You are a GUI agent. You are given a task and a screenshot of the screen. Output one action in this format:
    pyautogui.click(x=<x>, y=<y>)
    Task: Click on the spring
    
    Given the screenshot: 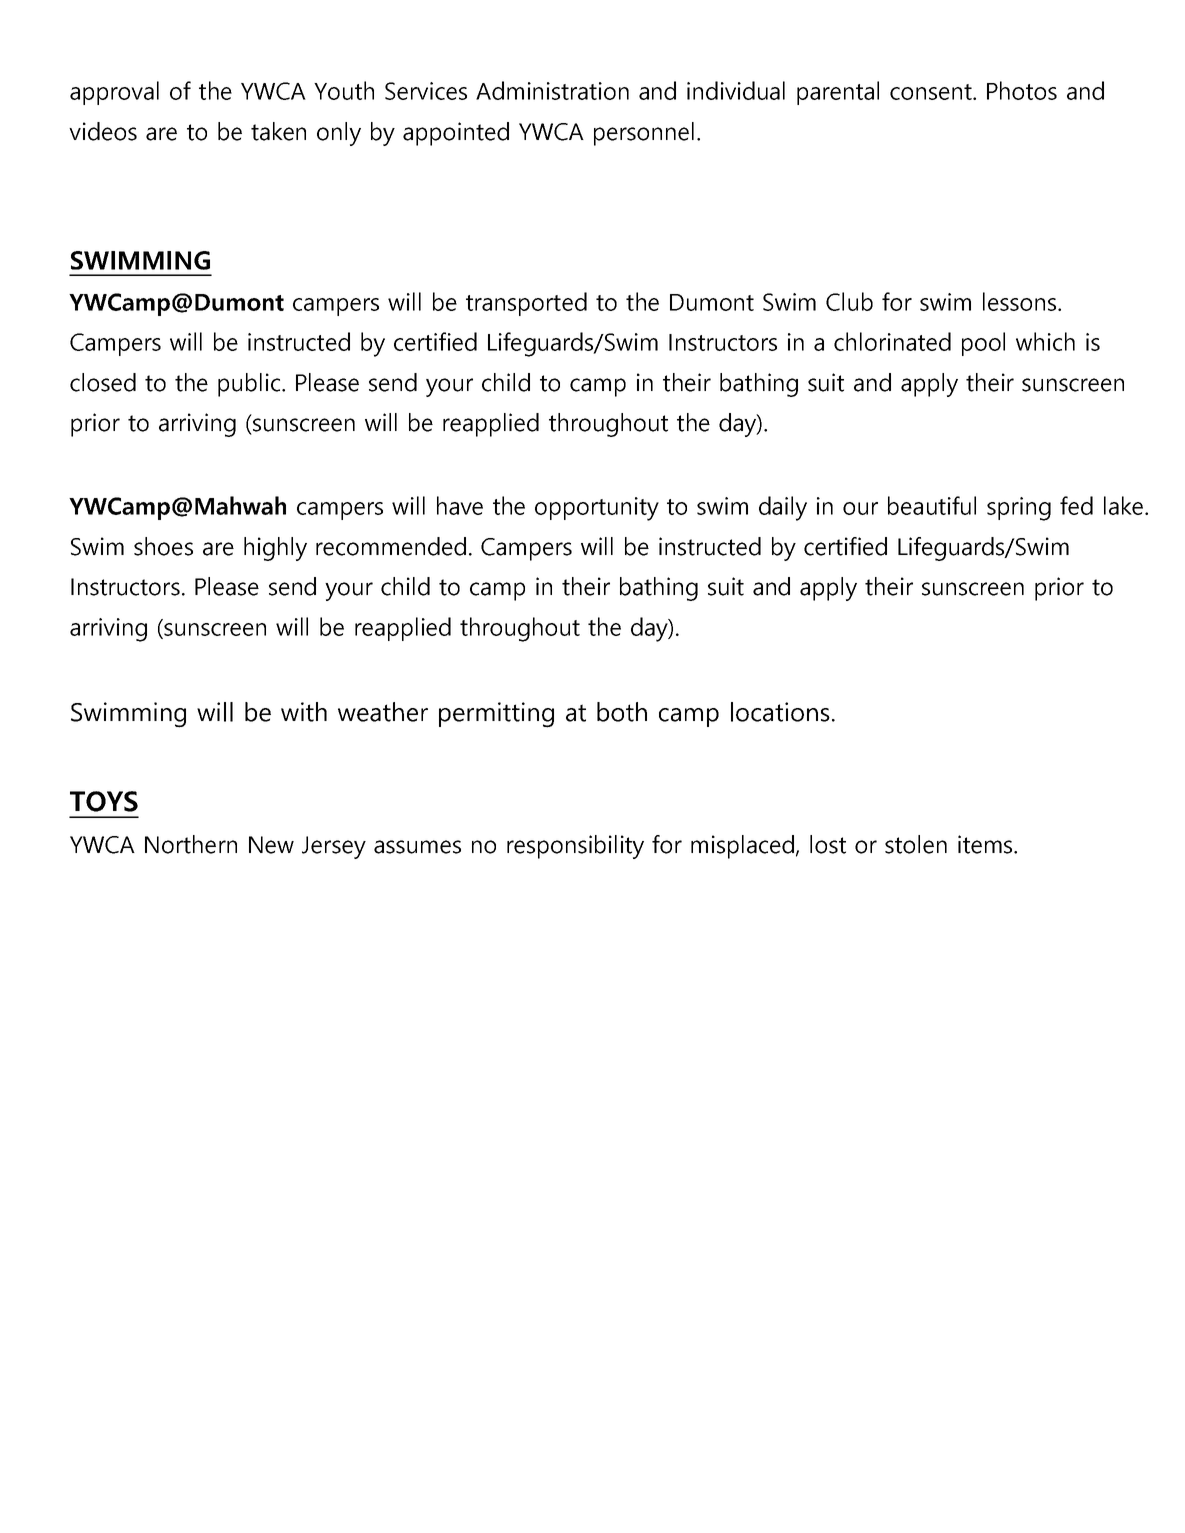 What is the action you would take?
    pyautogui.click(x=1019, y=509)
